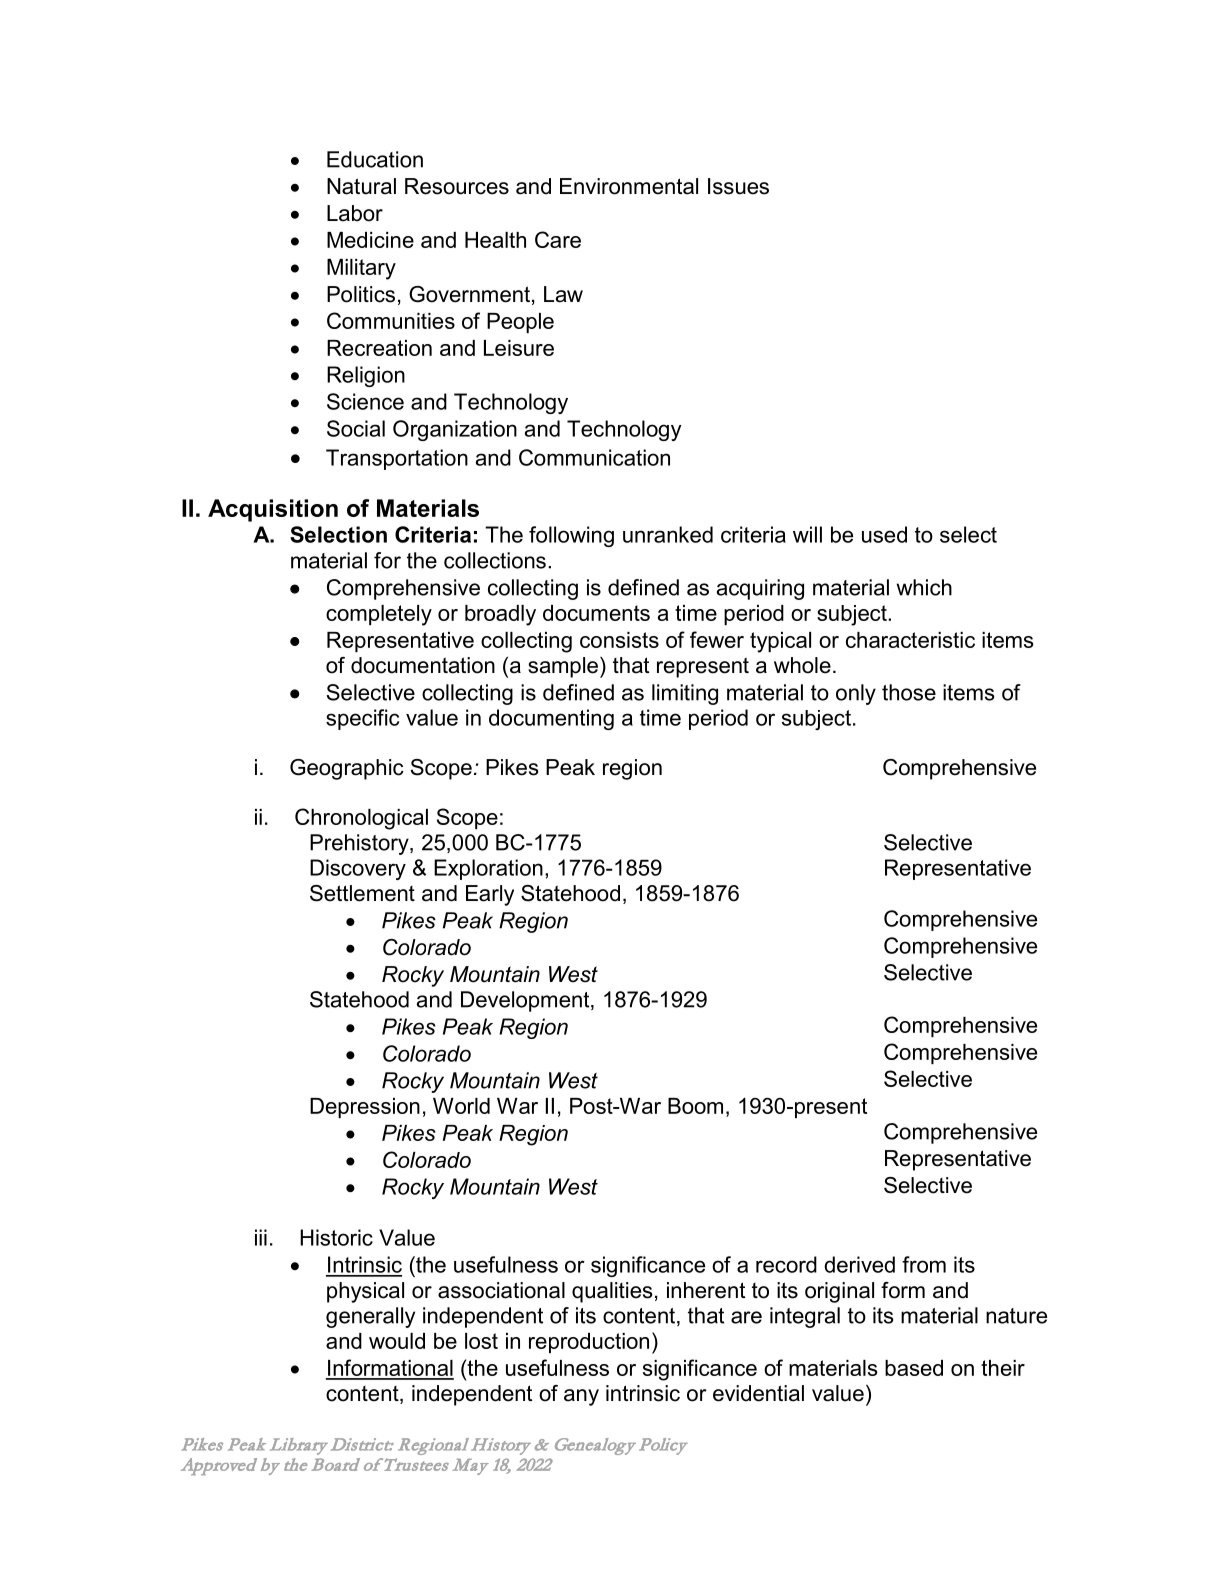 This screenshot has width=1231, height=1594. Describe the element at coordinates (695, 1106) in the screenshot. I see `Boom` at that location.
